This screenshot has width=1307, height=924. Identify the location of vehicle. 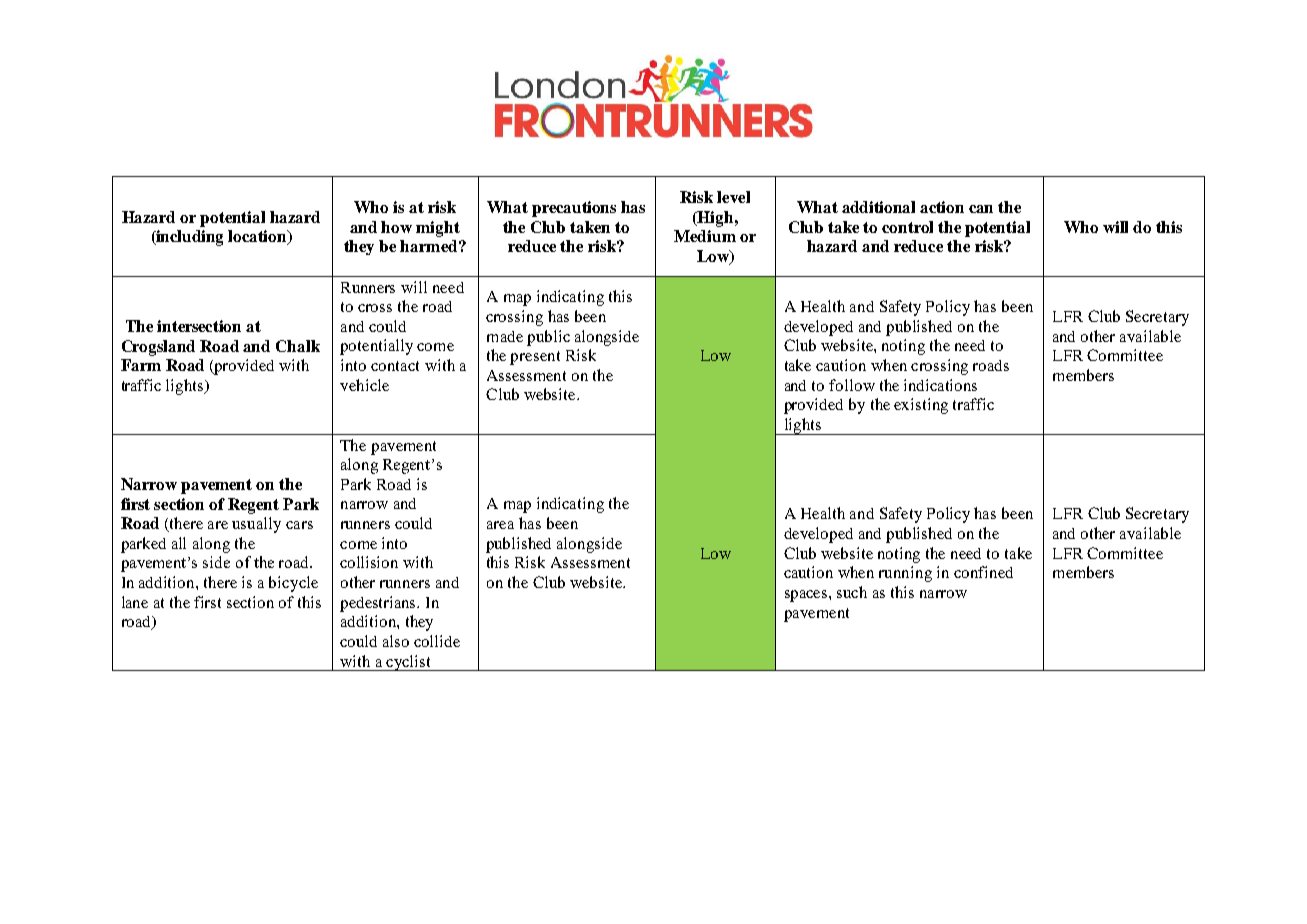
(364, 385).
